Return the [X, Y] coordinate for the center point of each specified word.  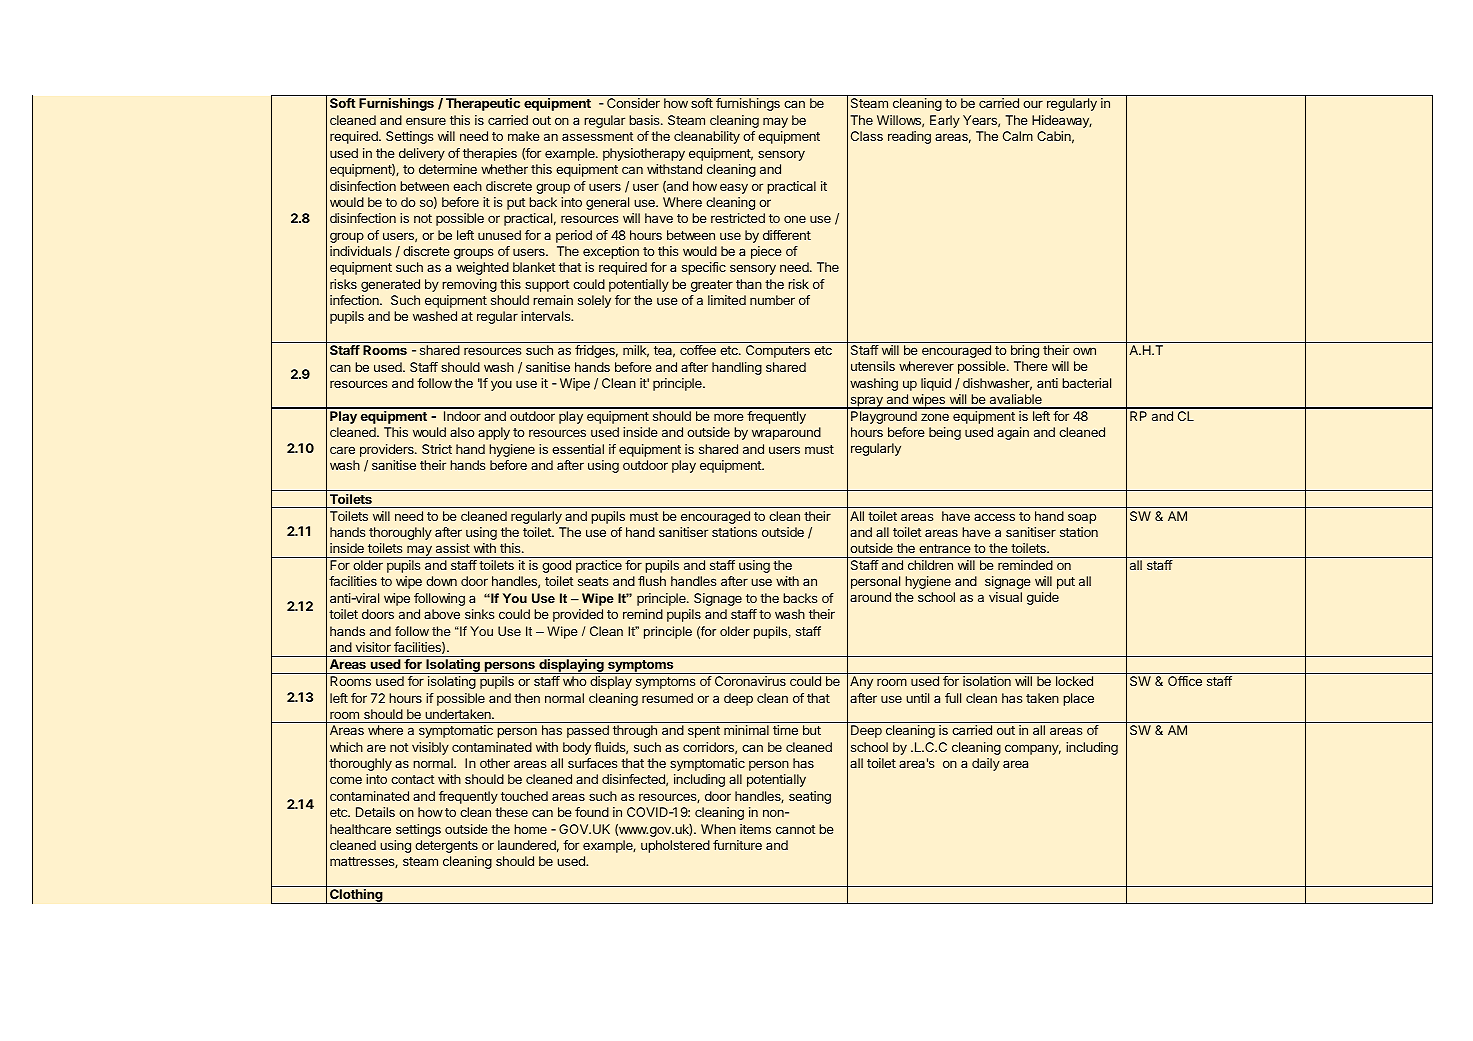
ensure [426, 121]
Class [867, 136]
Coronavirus [750, 681]
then [527, 698]
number [772, 300]
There [1031, 366]
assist [453, 548]
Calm [1018, 136]
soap [1082, 518]
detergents [446, 846]
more [729, 417]
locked [1074, 681]
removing [469, 285]
